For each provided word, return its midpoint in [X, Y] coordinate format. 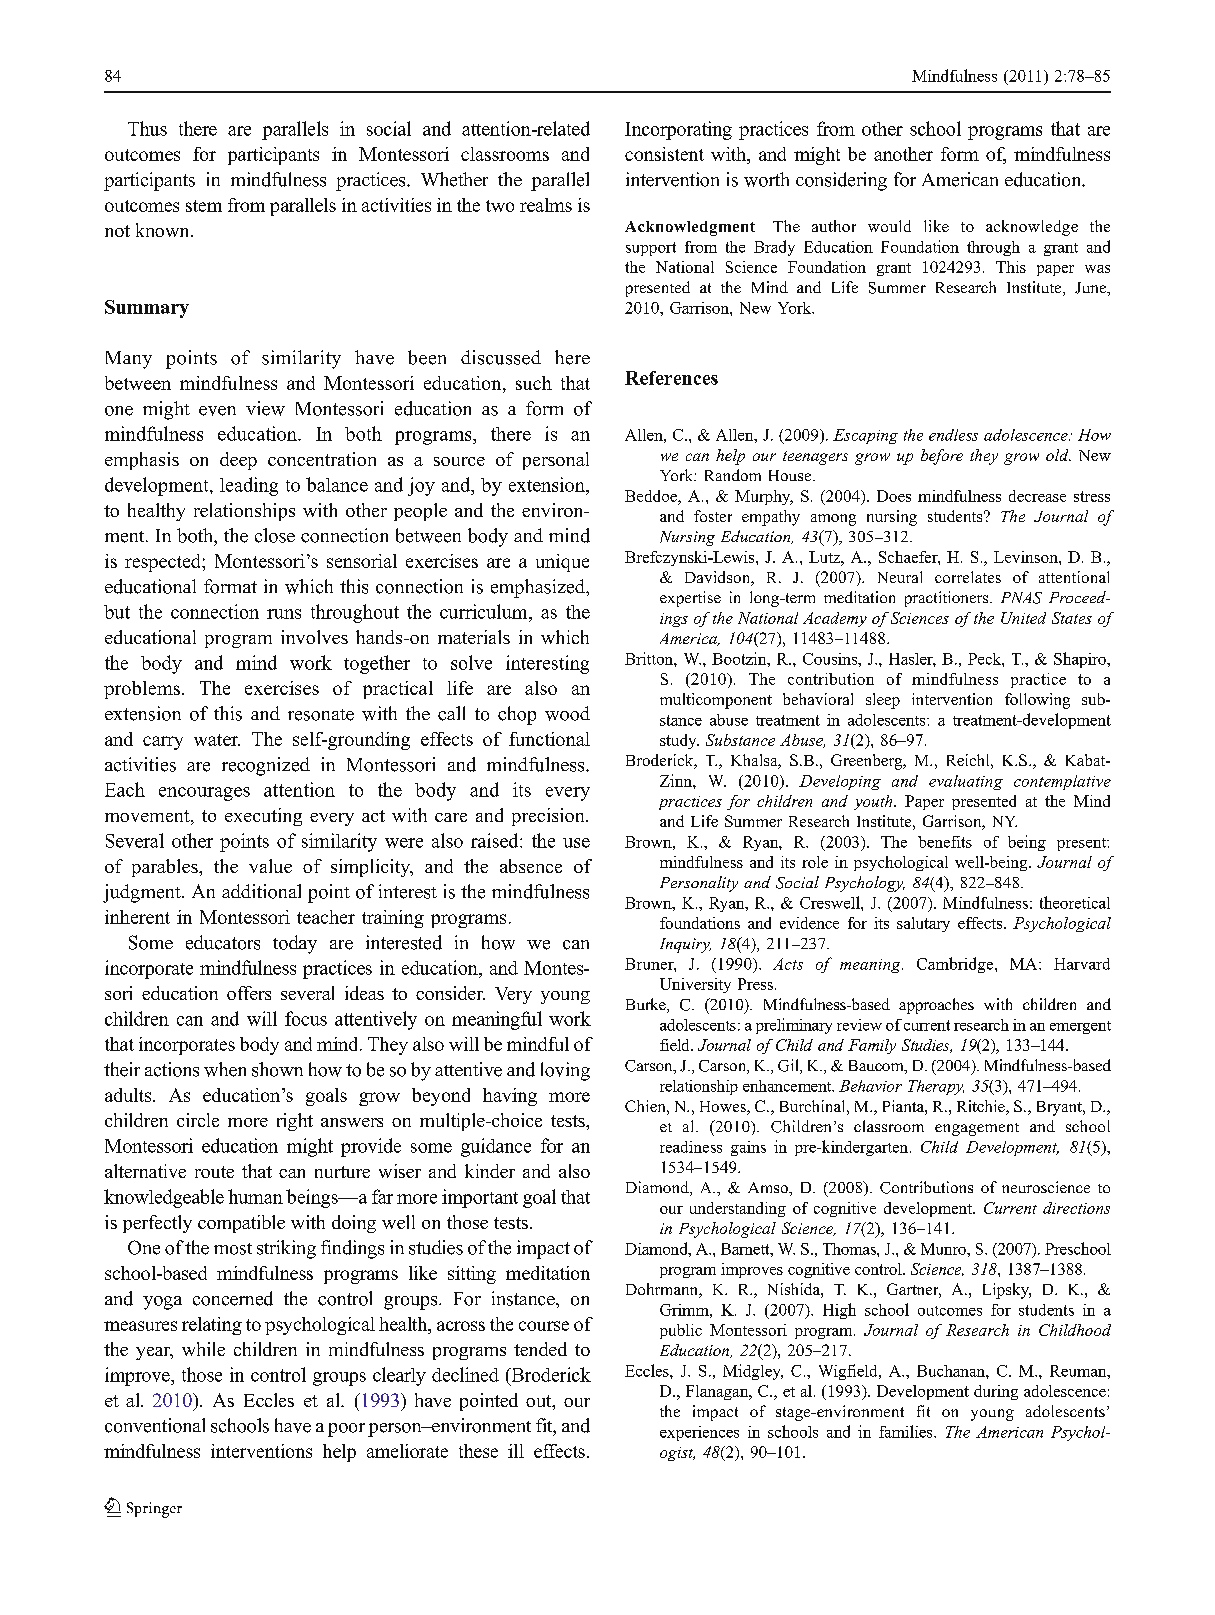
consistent [664, 154]
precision [549, 817]
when [225, 1069]
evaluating [966, 782]
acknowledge [1032, 228]
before [942, 457]
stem [204, 206]
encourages [204, 794]
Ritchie [982, 1107]
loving [565, 1071]
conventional [155, 1425]
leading [249, 486]
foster [713, 516]
